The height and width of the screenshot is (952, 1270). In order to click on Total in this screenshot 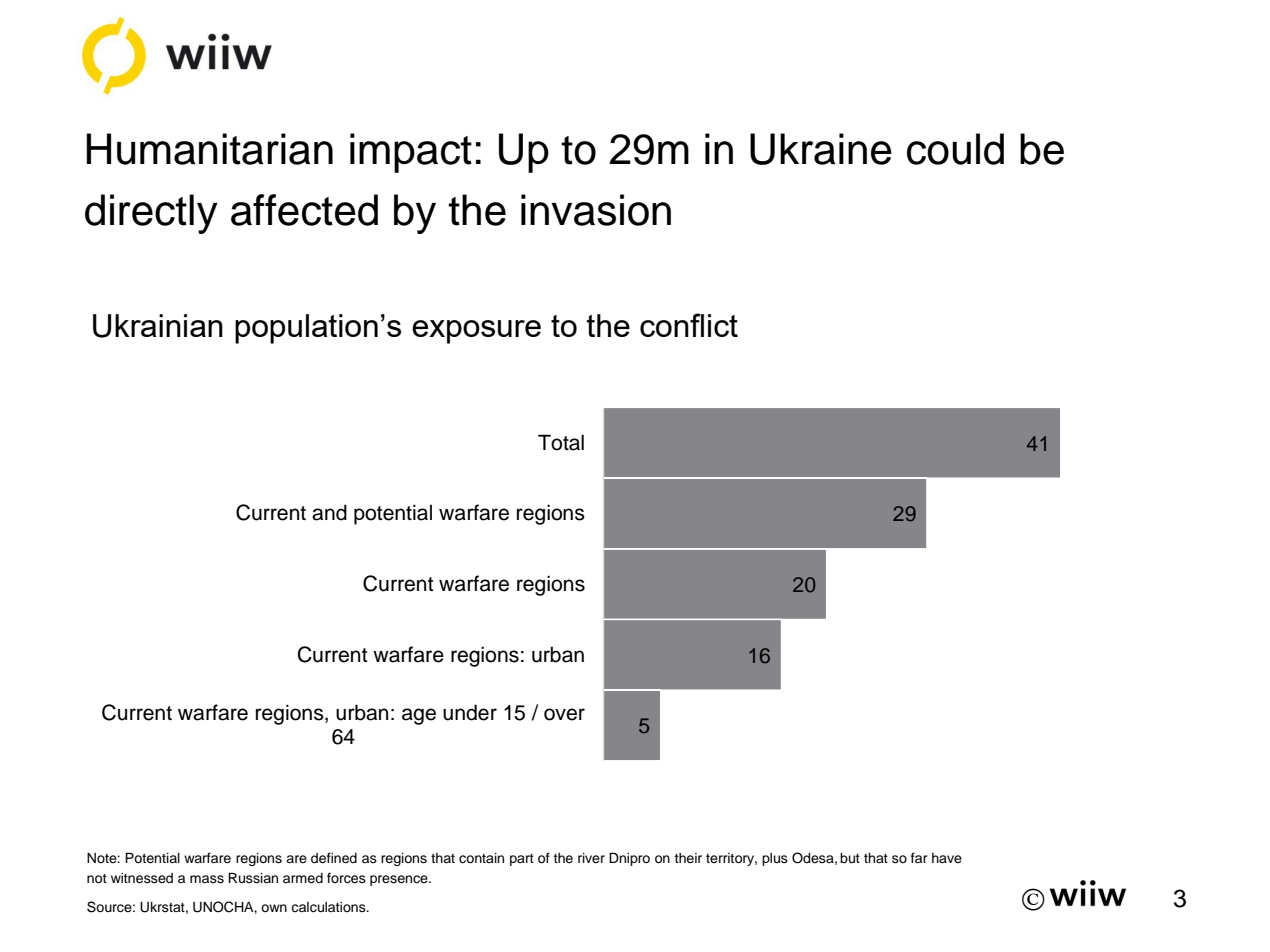, I will do `click(561, 442)`.
